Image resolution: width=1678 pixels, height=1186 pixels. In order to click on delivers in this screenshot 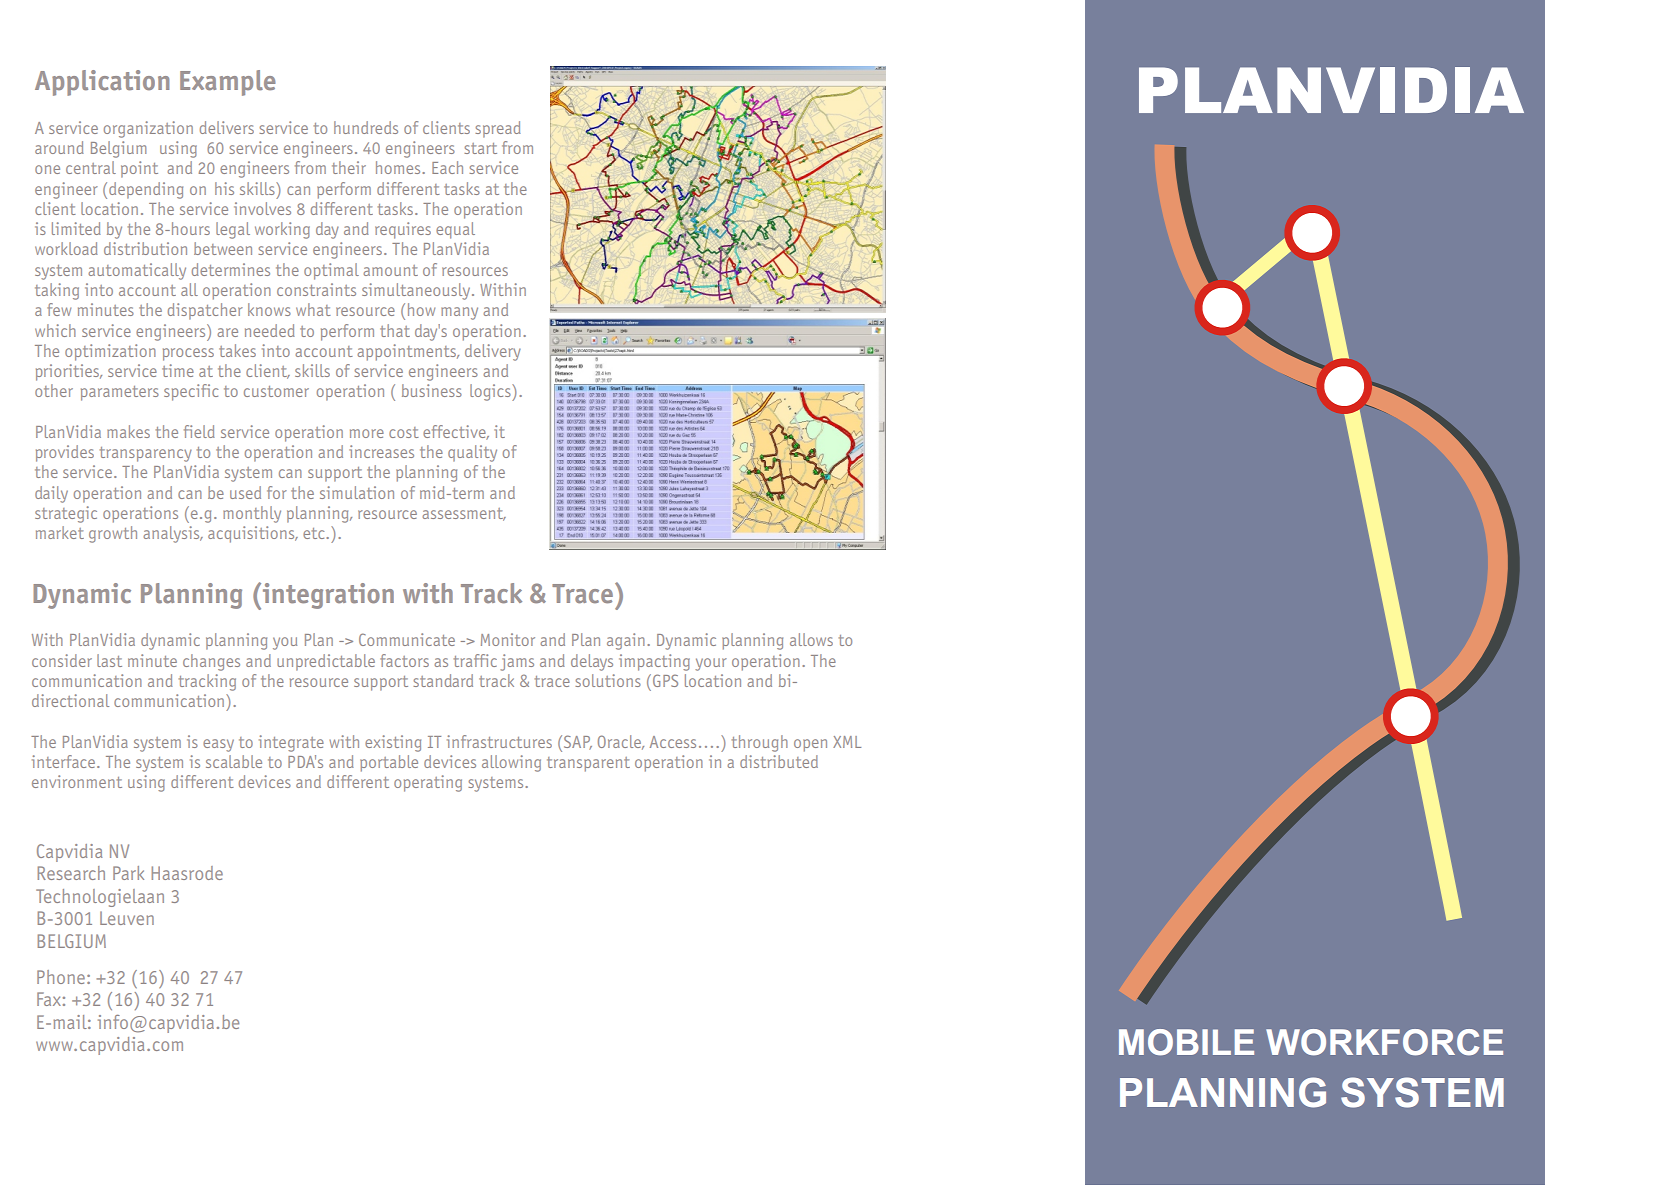, I will do `click(227, 127)`.
